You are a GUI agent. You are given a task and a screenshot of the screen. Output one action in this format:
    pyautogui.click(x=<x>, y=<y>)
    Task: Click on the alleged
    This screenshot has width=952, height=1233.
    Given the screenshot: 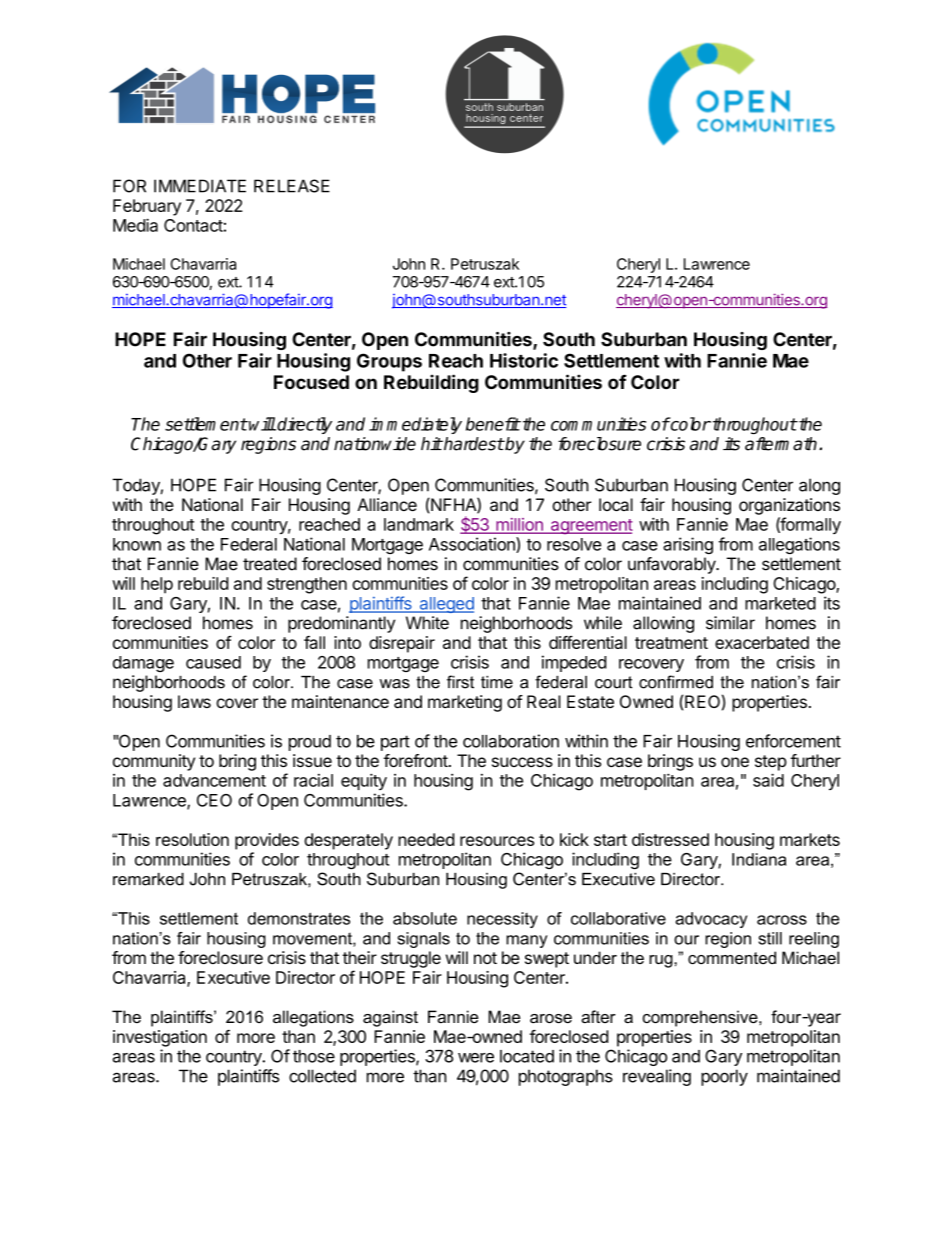 What is the action you would take?
    pyautogui.click(x=445, y=605)
